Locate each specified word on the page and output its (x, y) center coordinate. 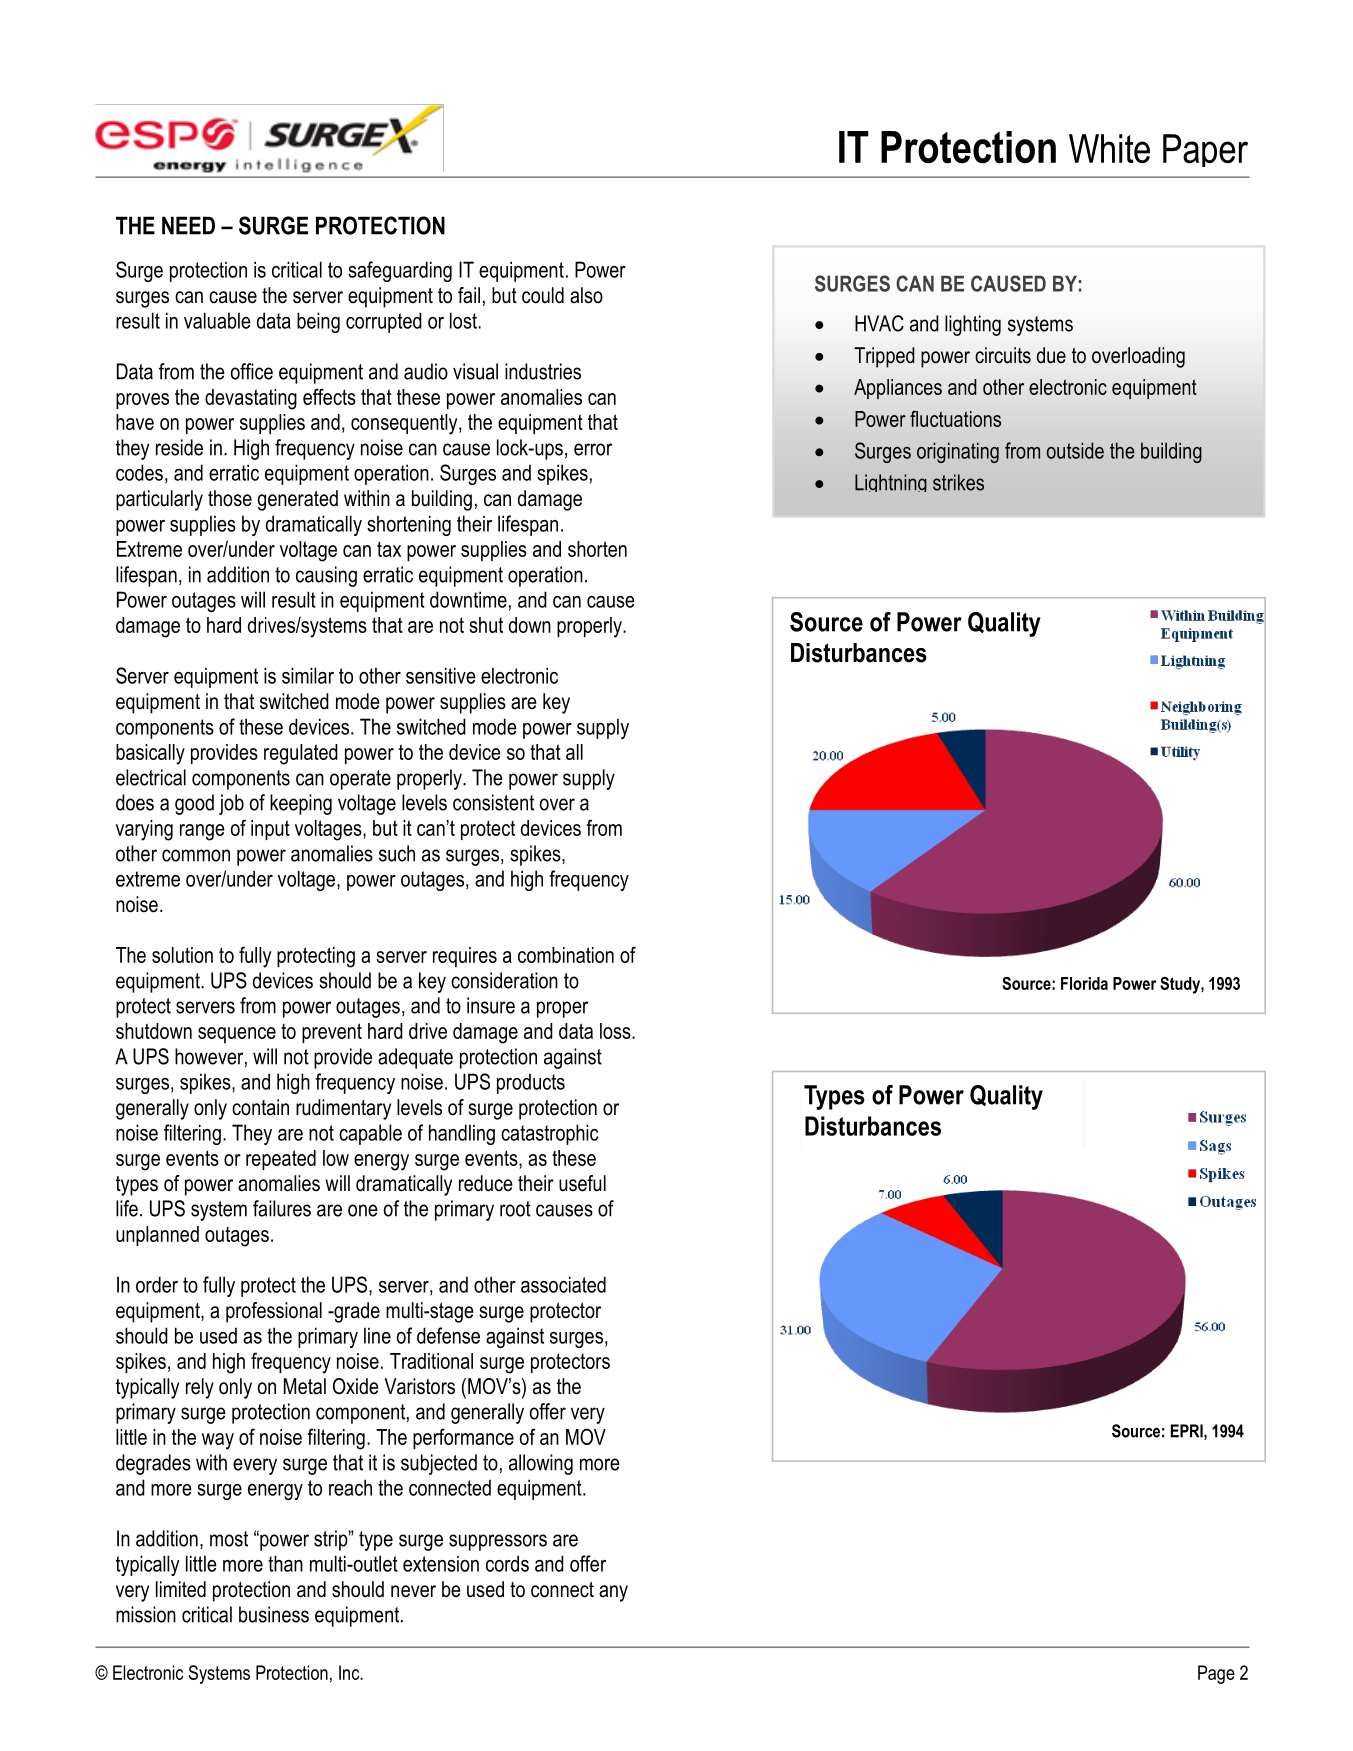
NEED (188, 225)
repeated (281, 1160)
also (586, 295)
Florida (1084, 983)
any (613, 1593)
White (1109, 149)
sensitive (441, 675)
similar (308, 675)
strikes (958, 482)
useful (582, 1183)
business (274, 1614)
